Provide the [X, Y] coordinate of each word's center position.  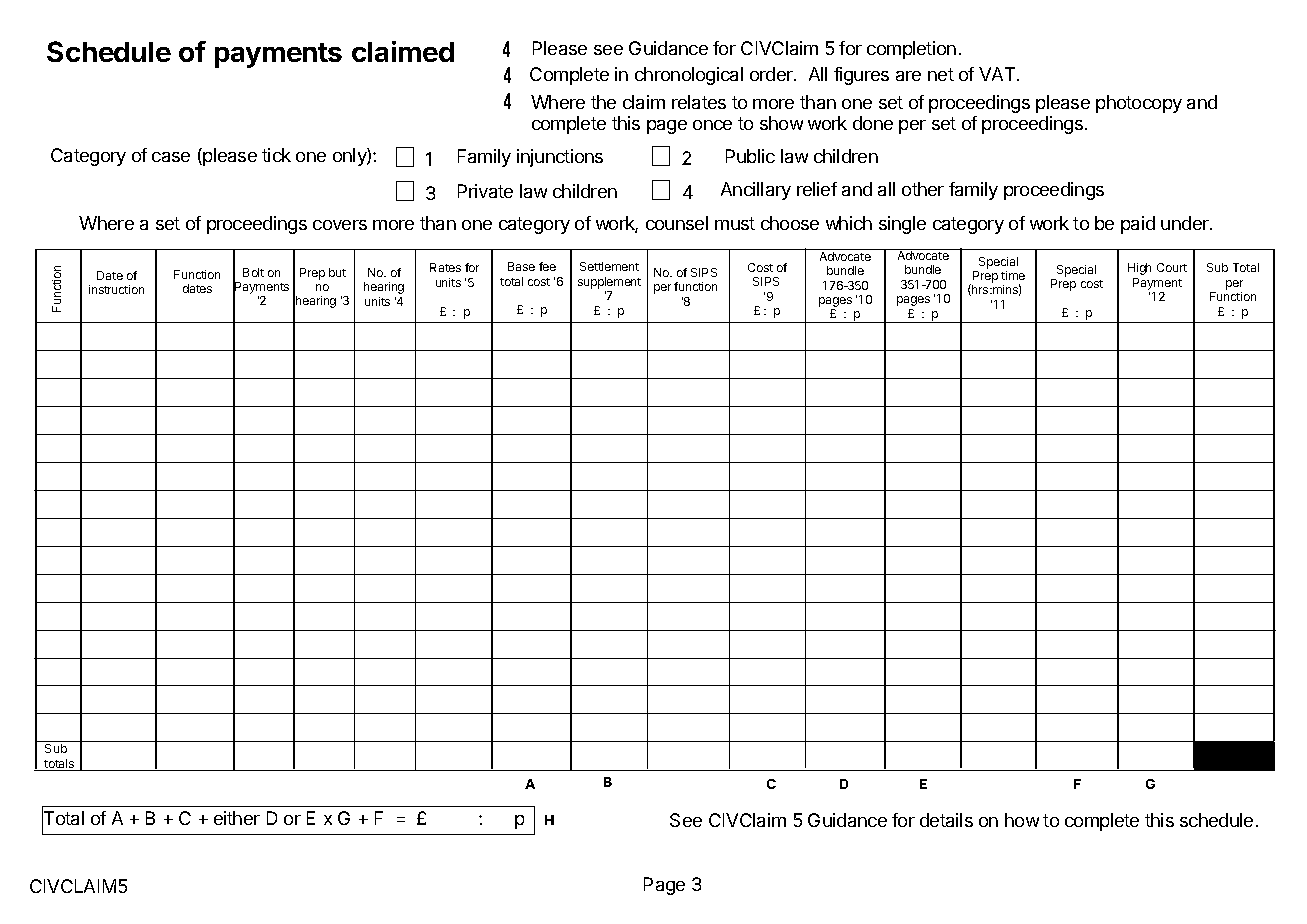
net [941, 74]
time [1013, 275]
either [237, 818]
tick [276, 155]
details [946, 820]
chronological [689, 76]
